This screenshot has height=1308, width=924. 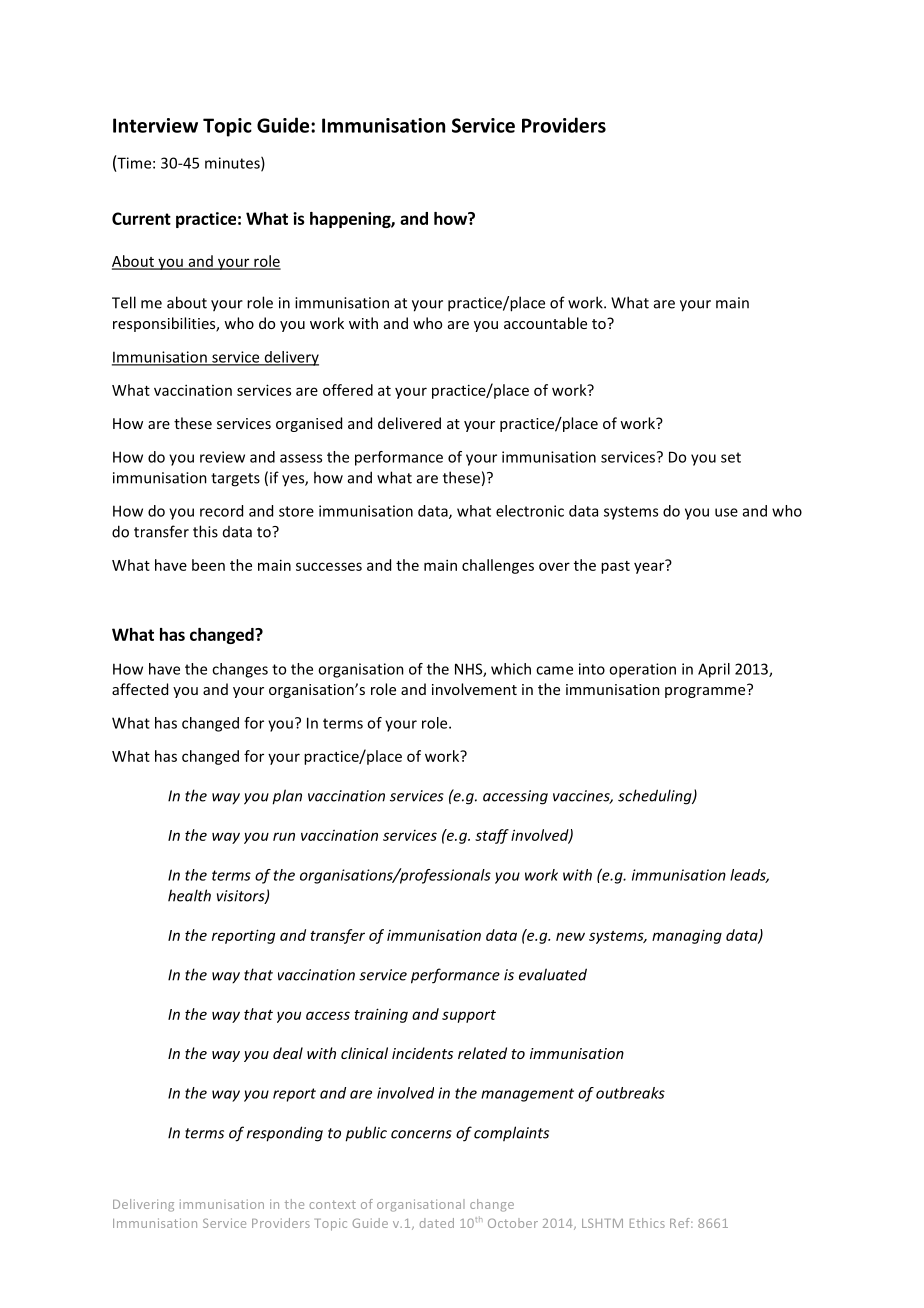 I want to click on support, so click(x=469, y=1016).
